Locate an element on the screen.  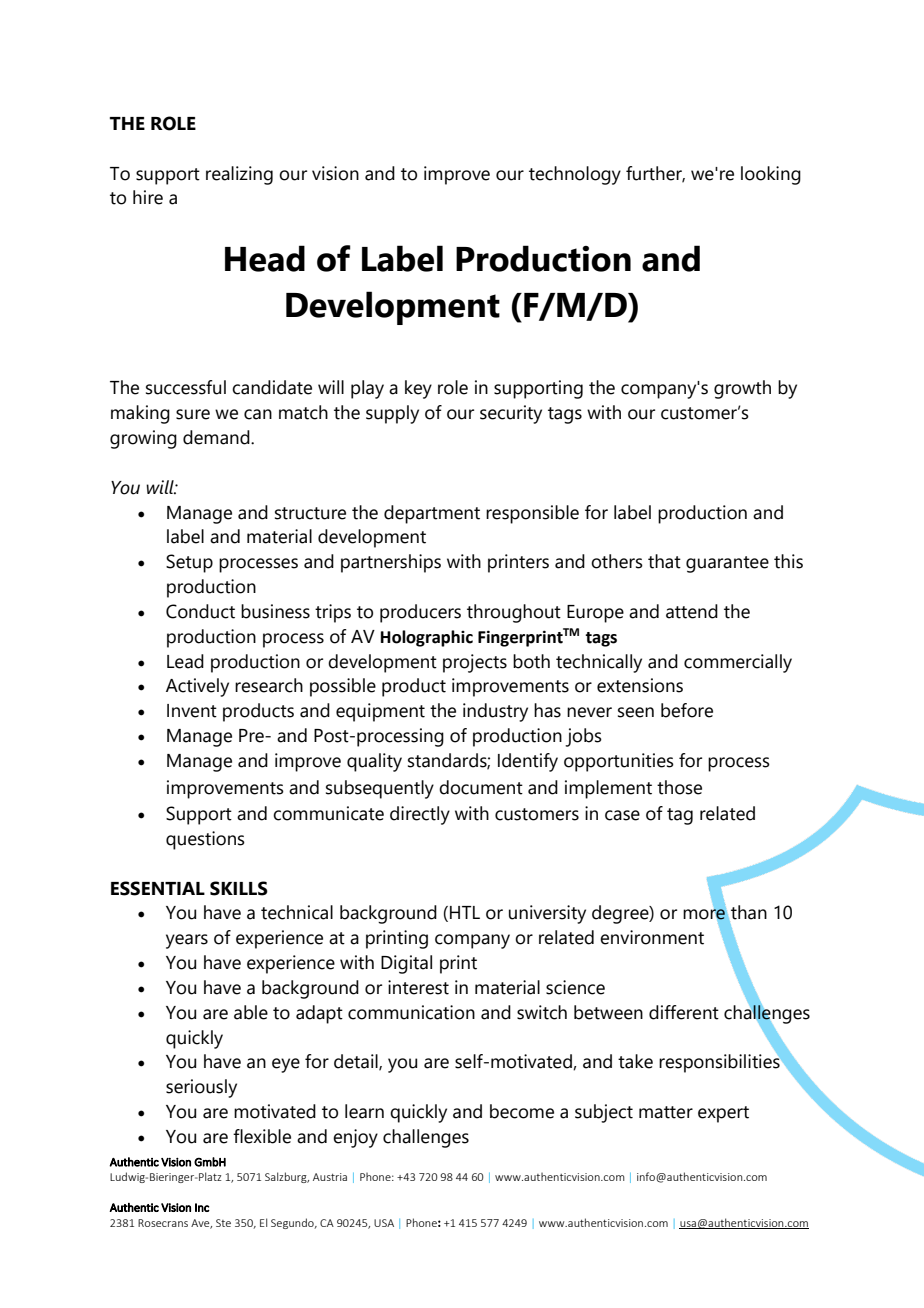
Setup is located at coordinates (189, 563).
